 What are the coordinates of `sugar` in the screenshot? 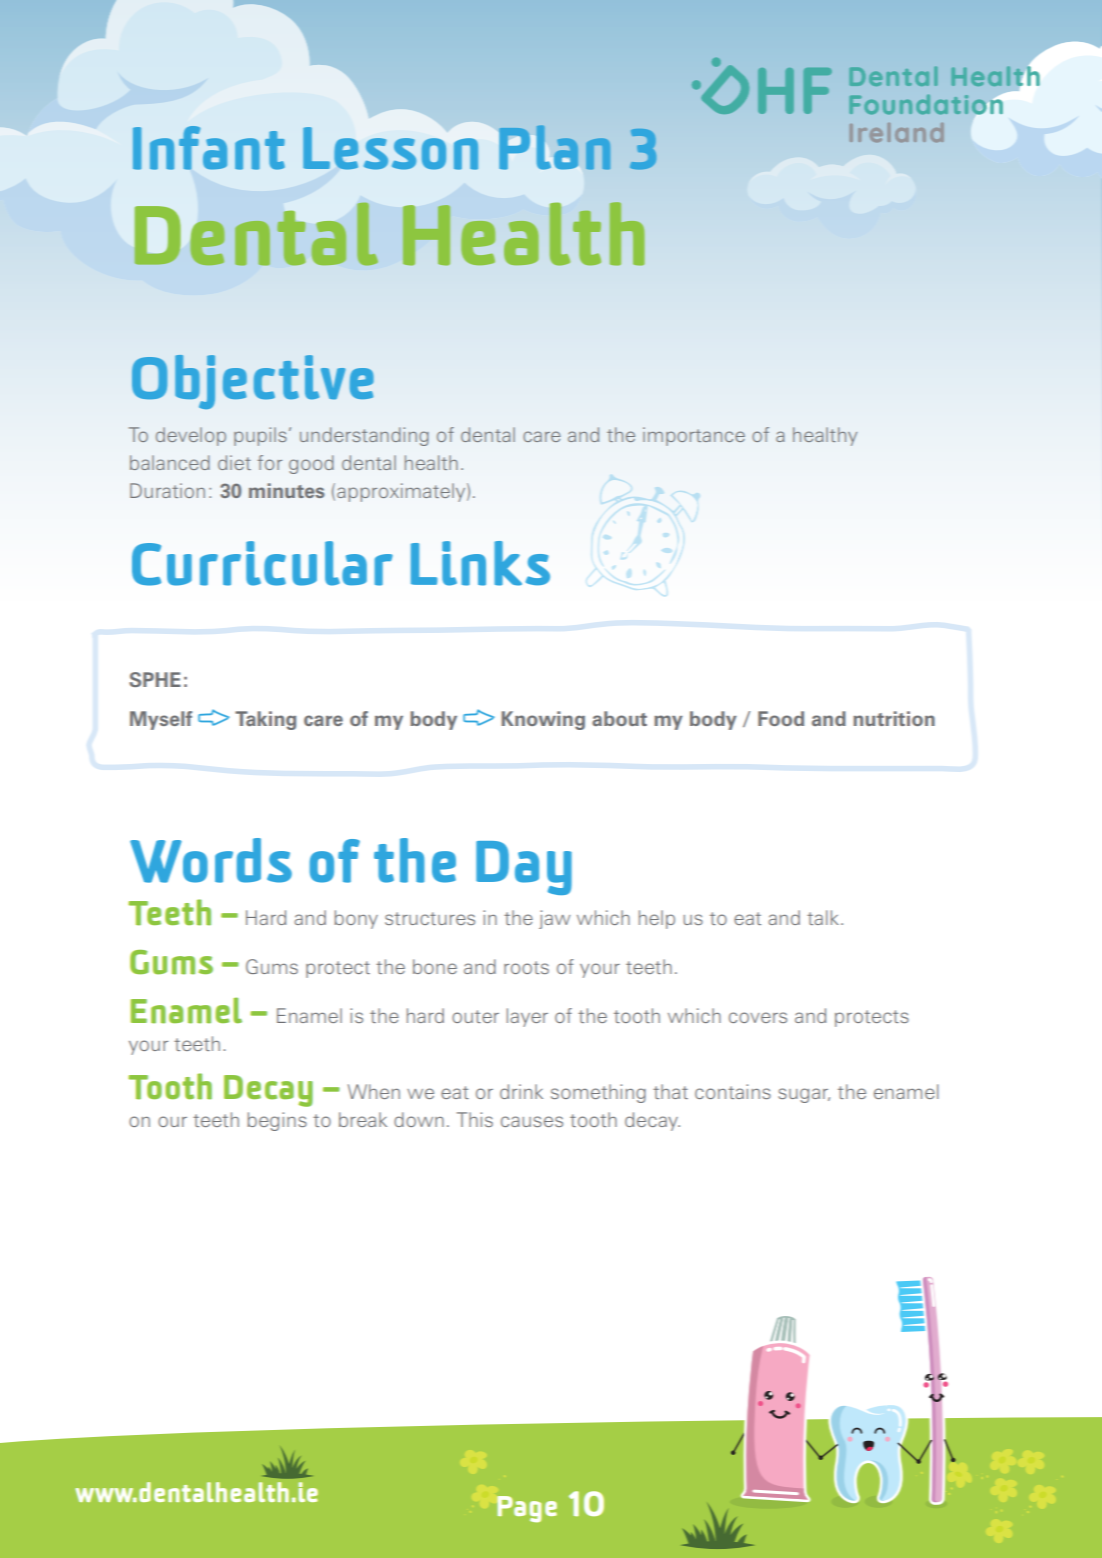 It's located at (804, 1095).
